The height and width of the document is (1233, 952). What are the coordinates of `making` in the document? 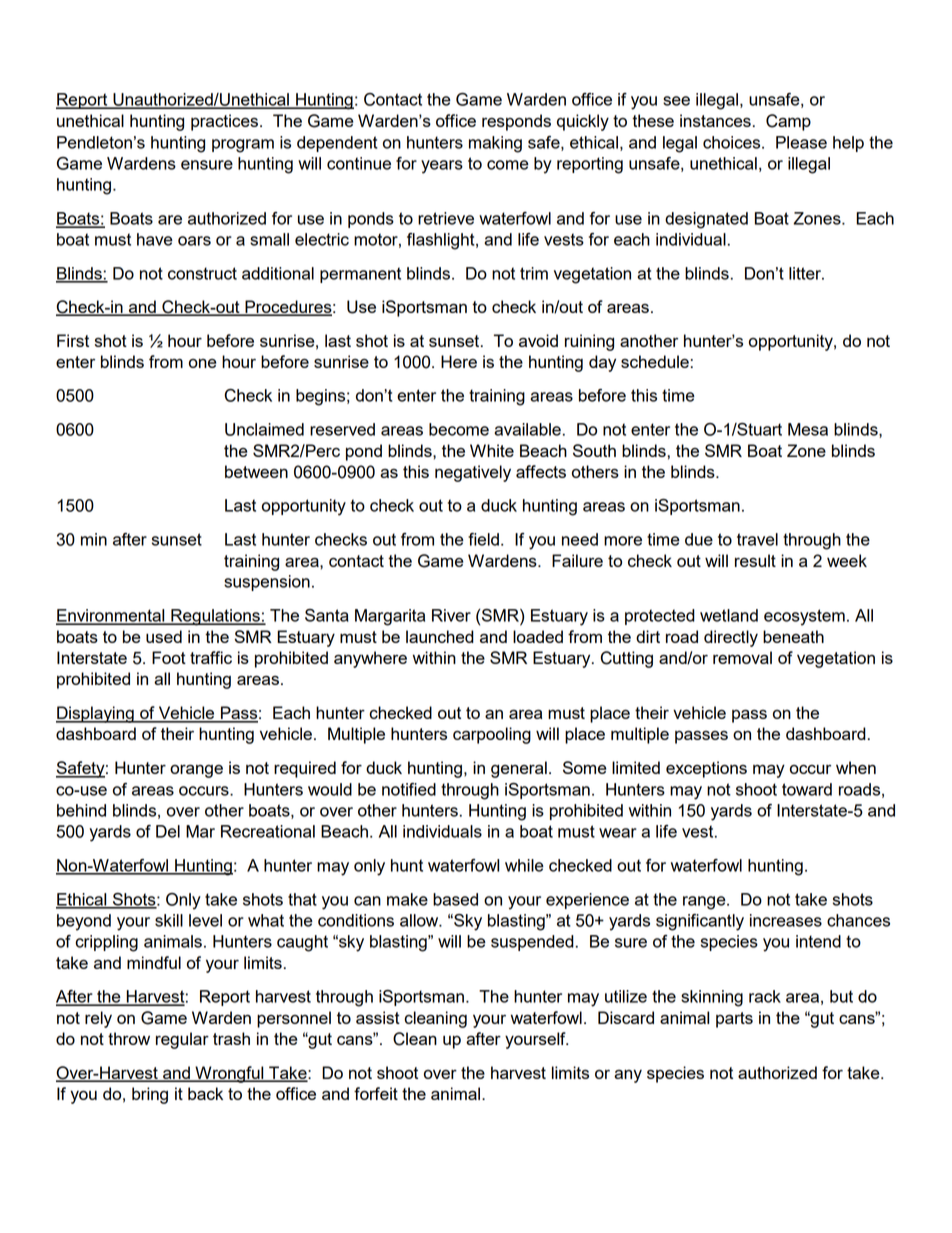 It's located at (495, 144).
